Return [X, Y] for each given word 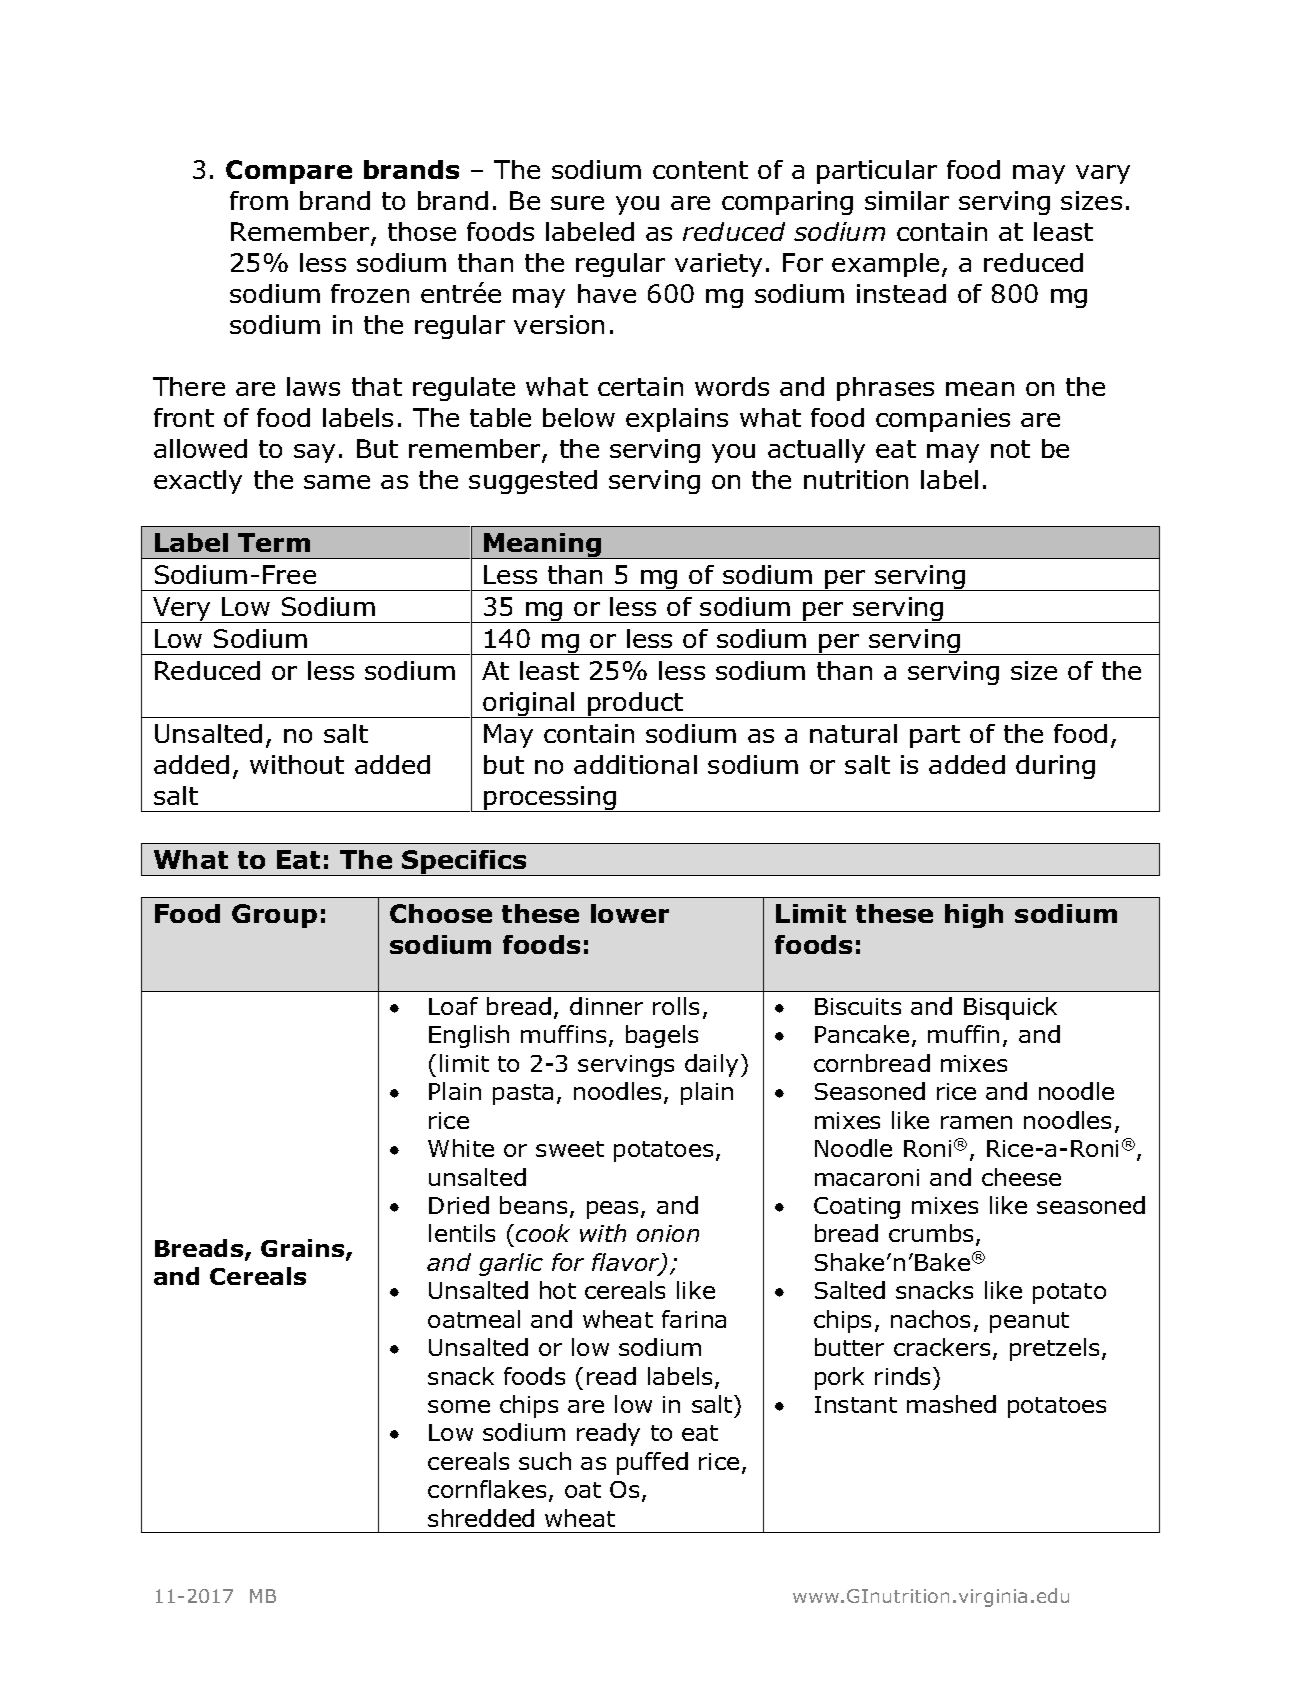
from [259, 200]
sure [577, 203]
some [459, 1406]
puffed [652, 1463]
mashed [951, 1404]
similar [907, 200]
